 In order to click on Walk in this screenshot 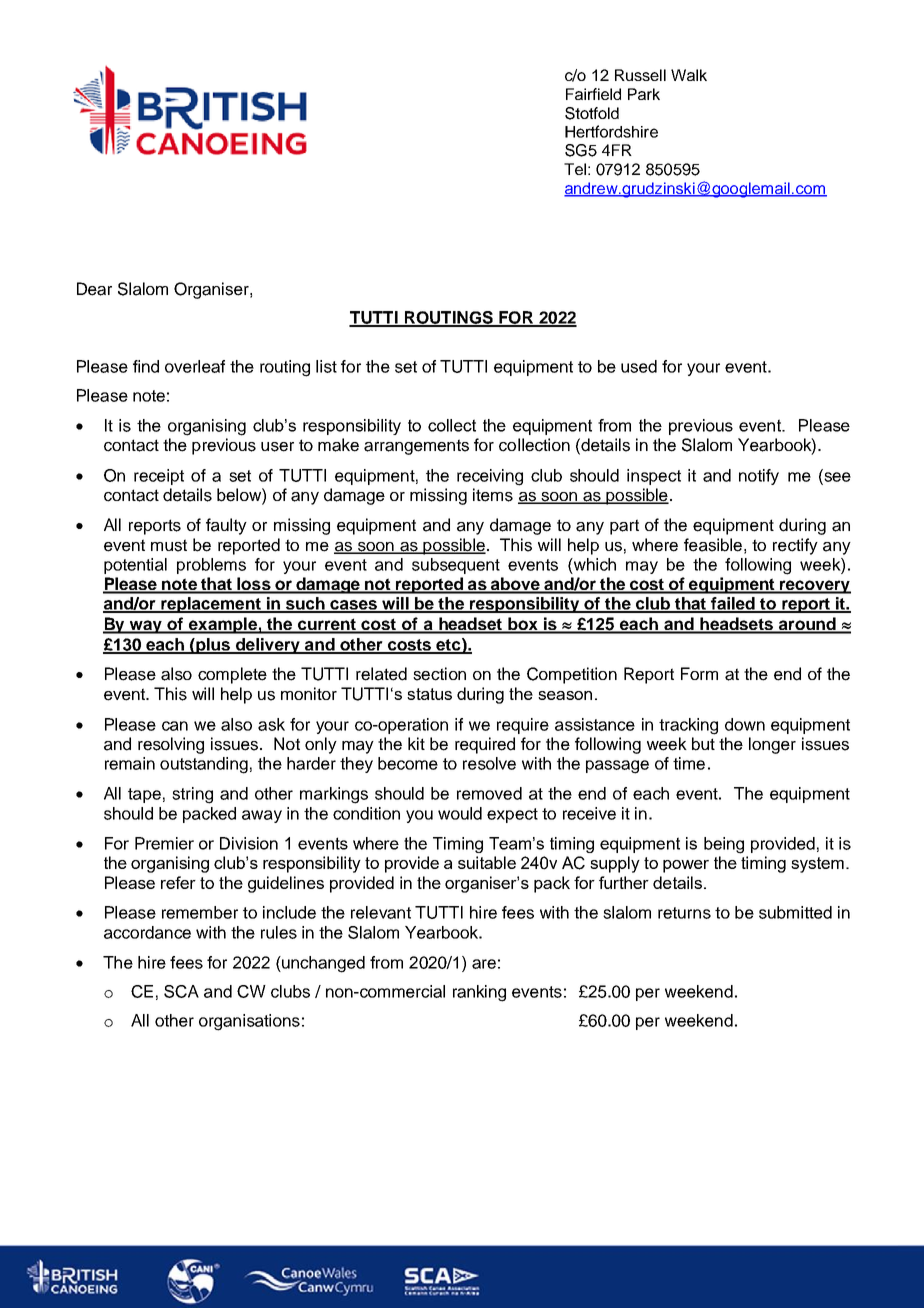, I will do `click(689, 75)`.
